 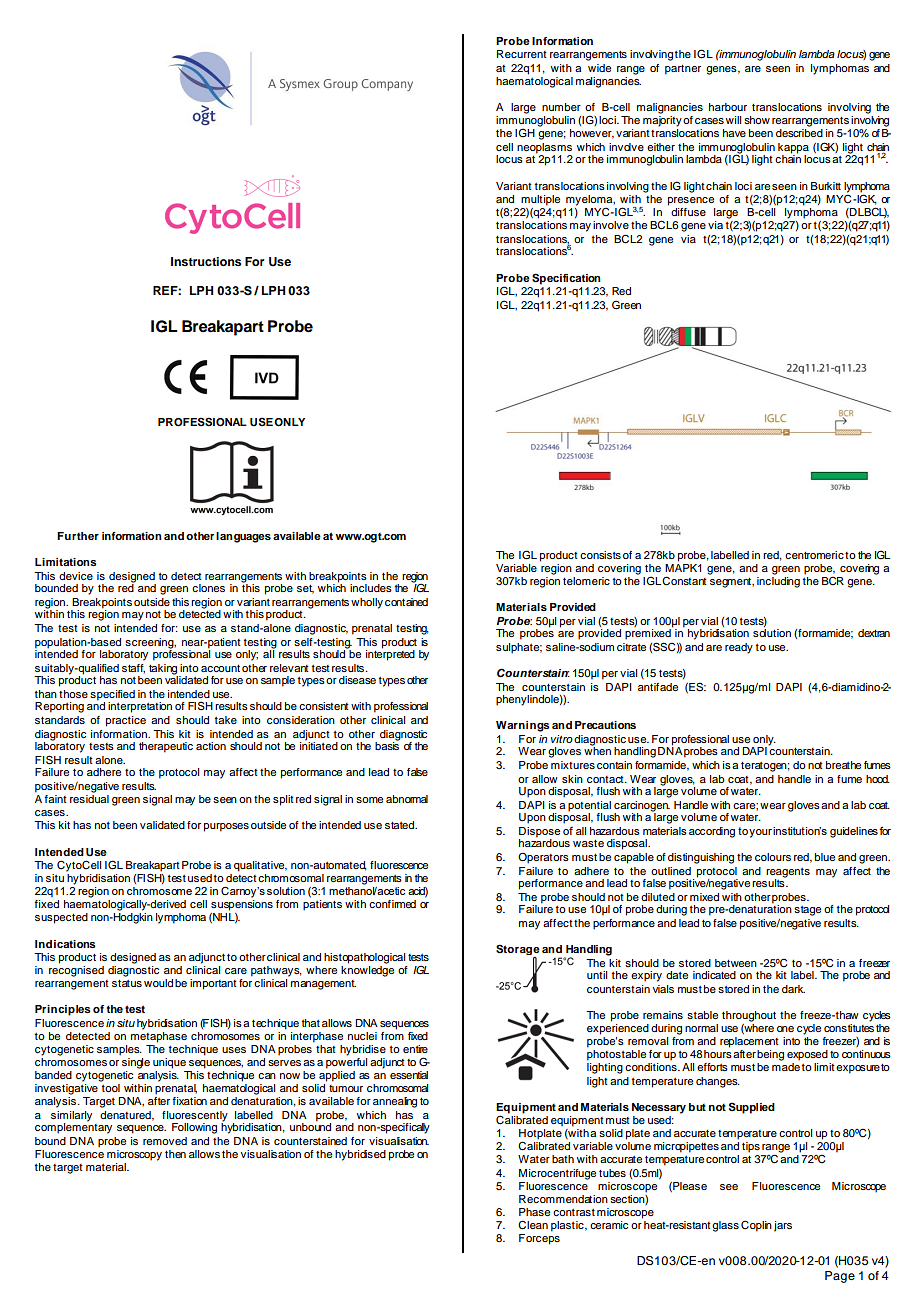 I want to click on ready, so click(x=739, y=648).
